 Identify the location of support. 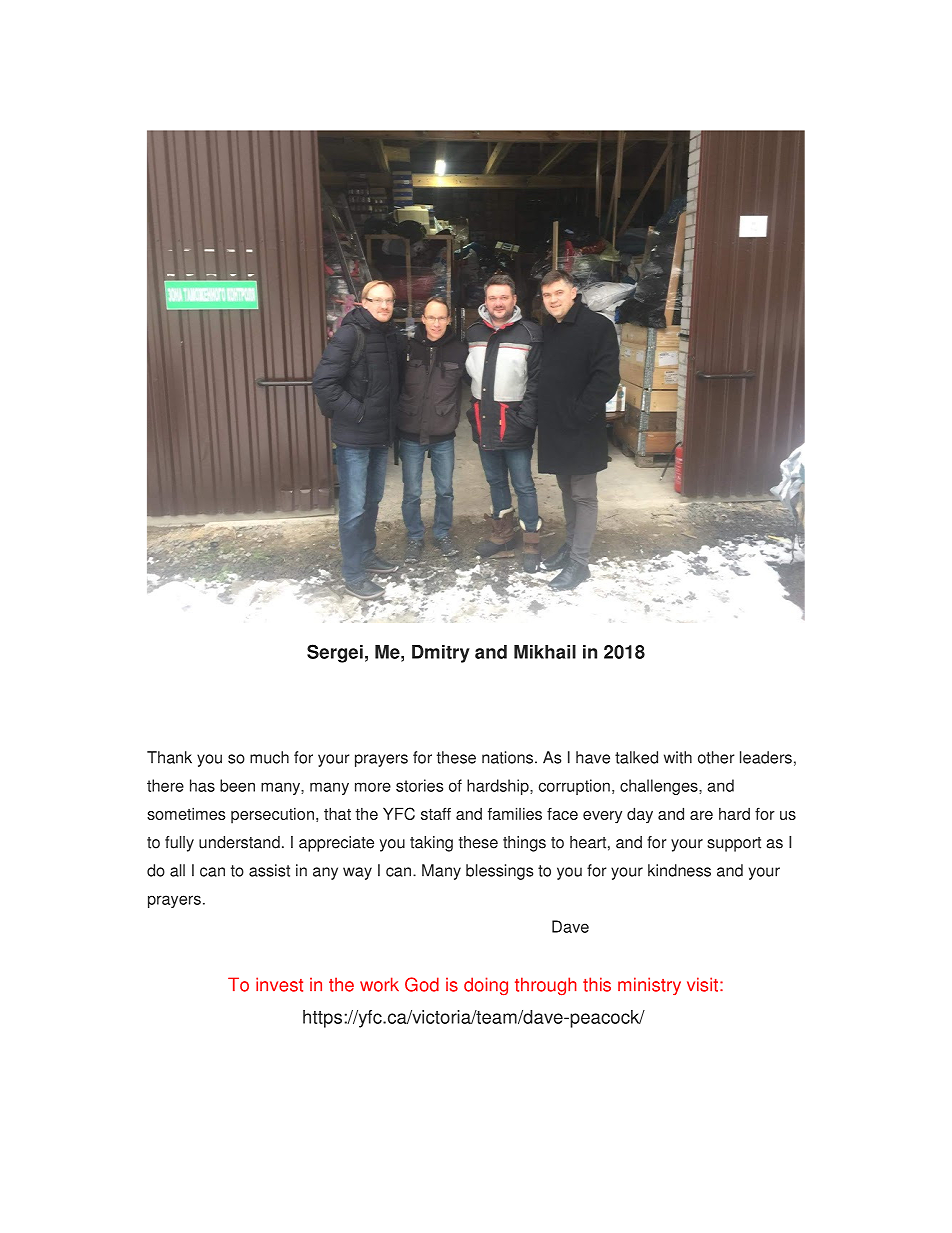
(734, 844).
